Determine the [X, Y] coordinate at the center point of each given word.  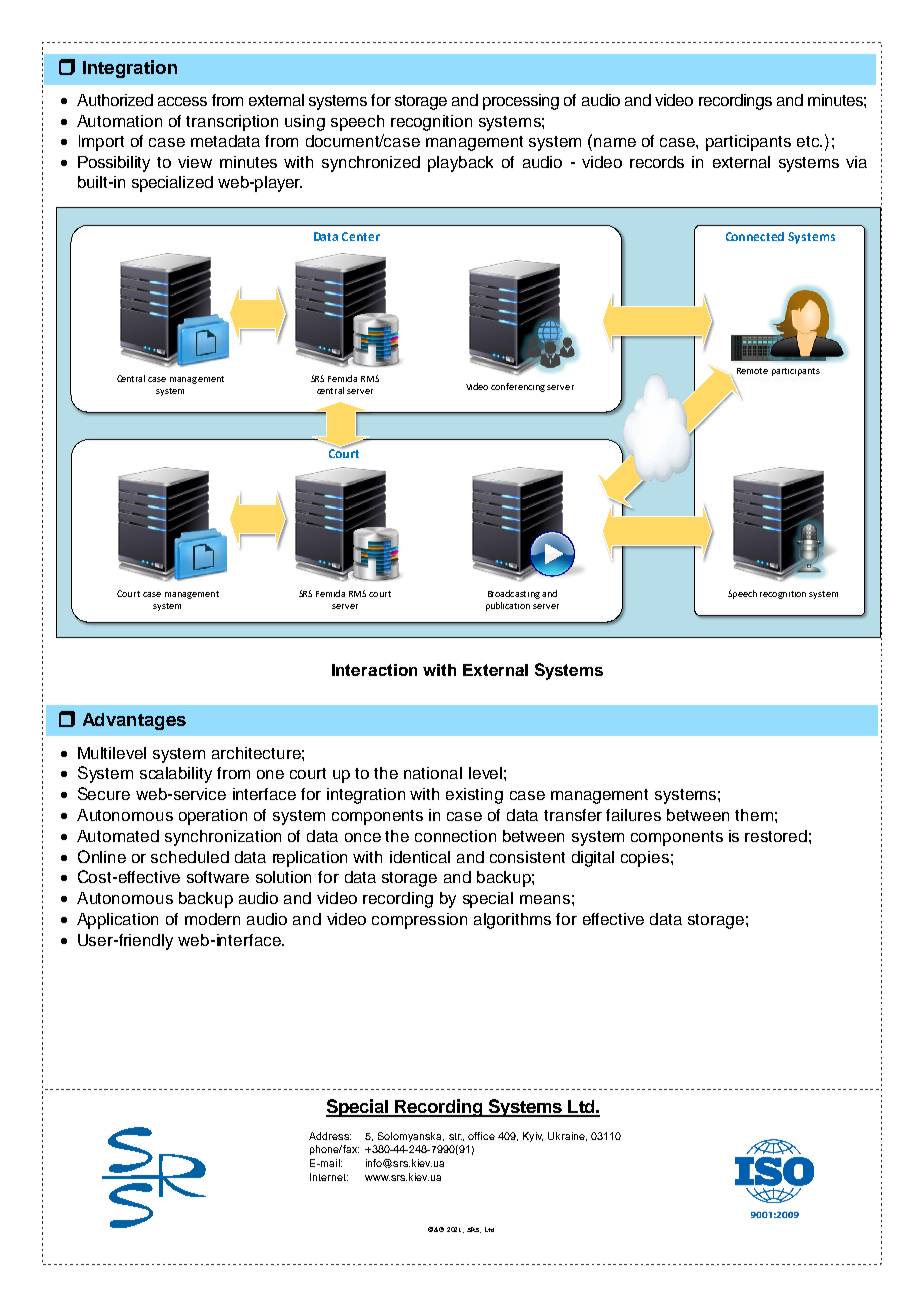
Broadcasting [514, 594]
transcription [232, 123]
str [455, 1136]
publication [508, 606]
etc [809, 141]
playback [460, 164]
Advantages [134, 721]
